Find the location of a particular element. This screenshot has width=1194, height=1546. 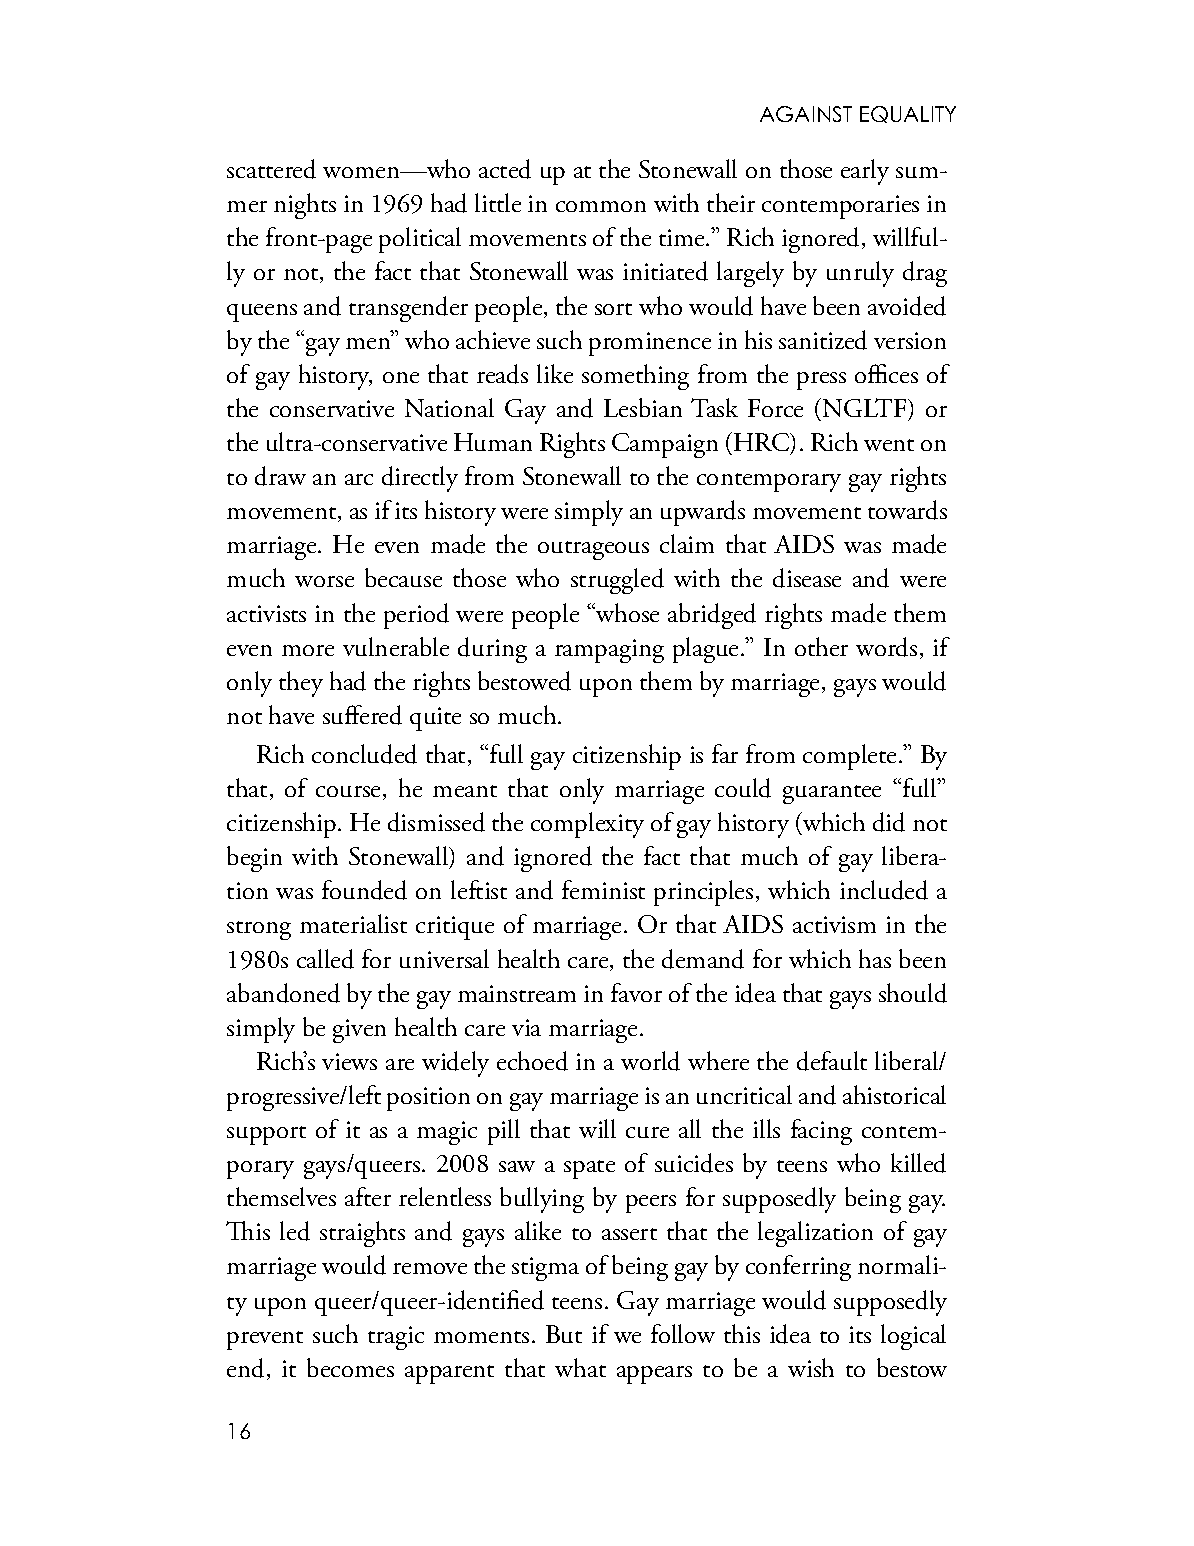

political is located at coordinates (420, 240).
